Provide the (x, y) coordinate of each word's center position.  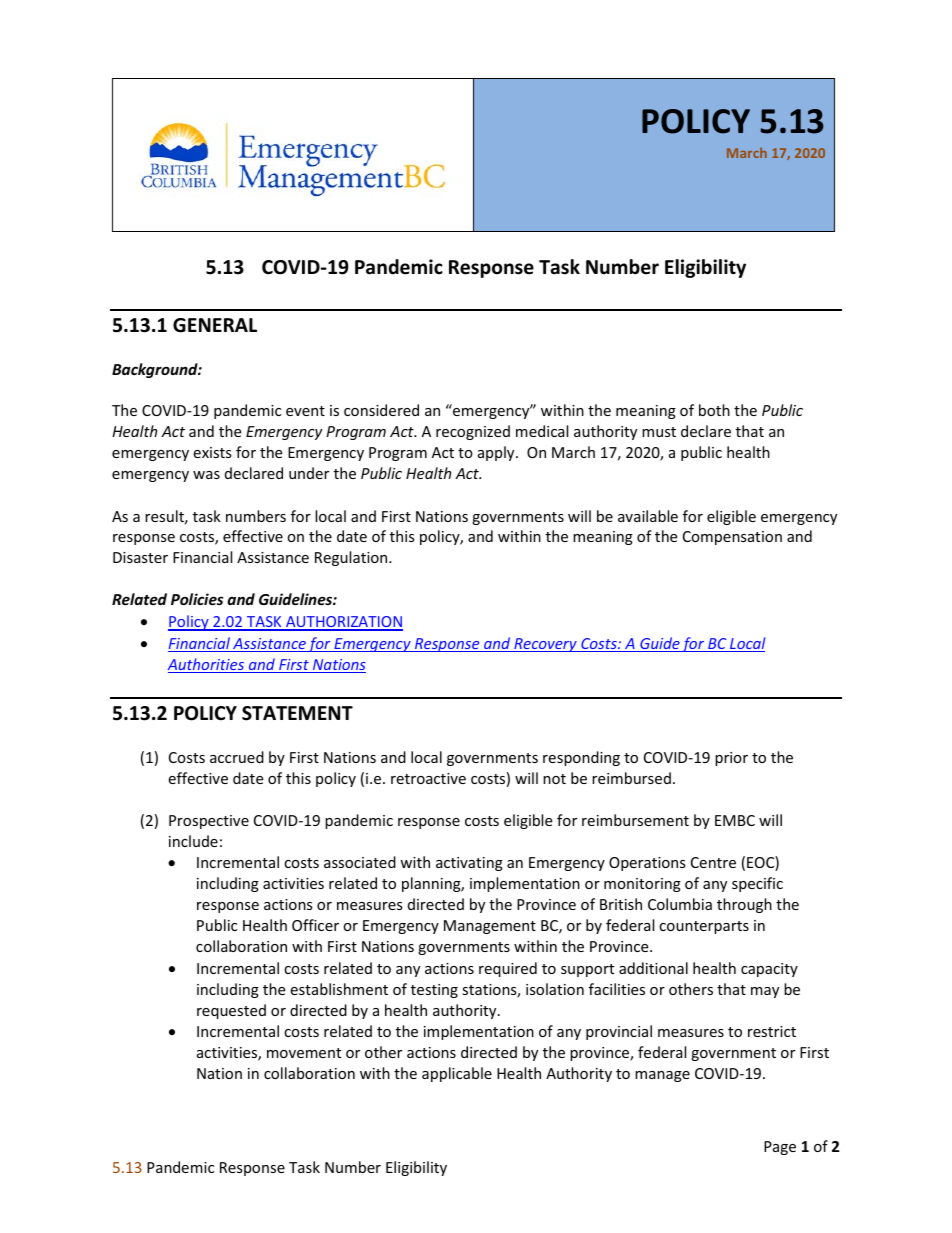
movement (304, 1053)
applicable (457, 1074)
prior (731, 759)
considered (381, 410)
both (714, 410)
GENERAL (215, 325)
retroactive (428, 778)
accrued (237, 757)
